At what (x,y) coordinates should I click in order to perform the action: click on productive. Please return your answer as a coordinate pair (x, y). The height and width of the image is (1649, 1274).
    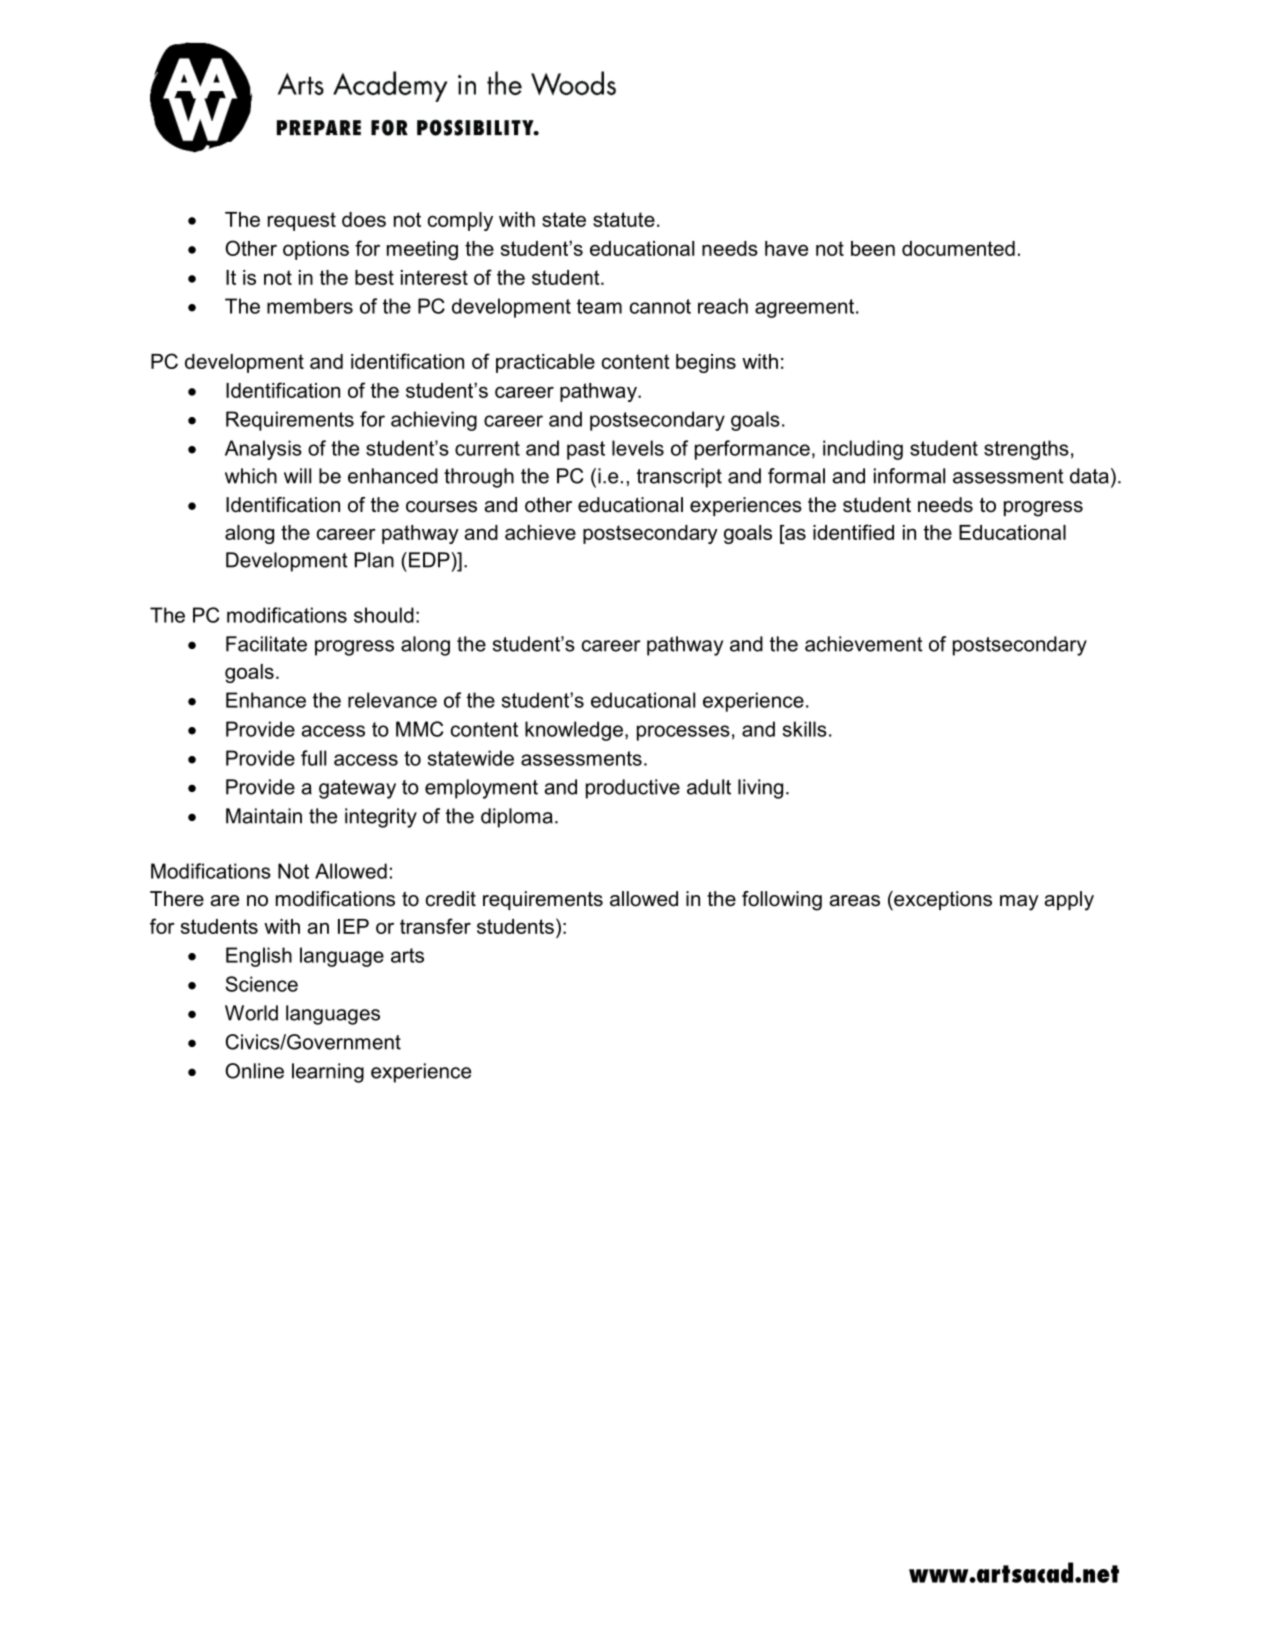
    Looking at the image, I should click on (633, 789).
